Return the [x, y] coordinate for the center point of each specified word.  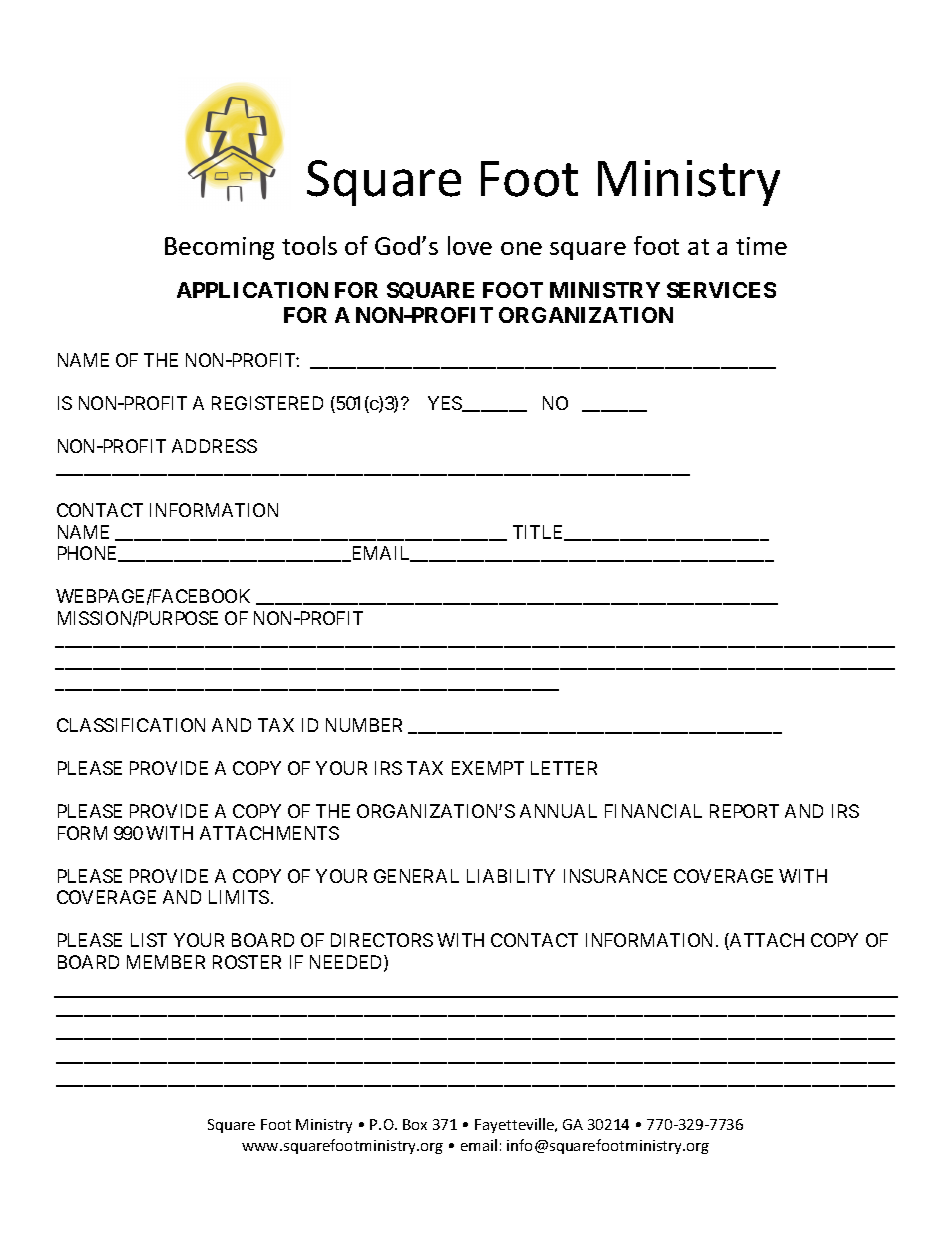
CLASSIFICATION [131, 725]
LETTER [564, 768]
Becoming [219, 248]
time [761, 246]
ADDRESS [214, 446]
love [470, 245]
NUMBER [364, 725]
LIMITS [239, 897]
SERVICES [721, 290]
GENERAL [416, 876]
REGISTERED [267, 403]
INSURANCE [615, 876]
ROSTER [247, 962]
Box [415, 1124]
